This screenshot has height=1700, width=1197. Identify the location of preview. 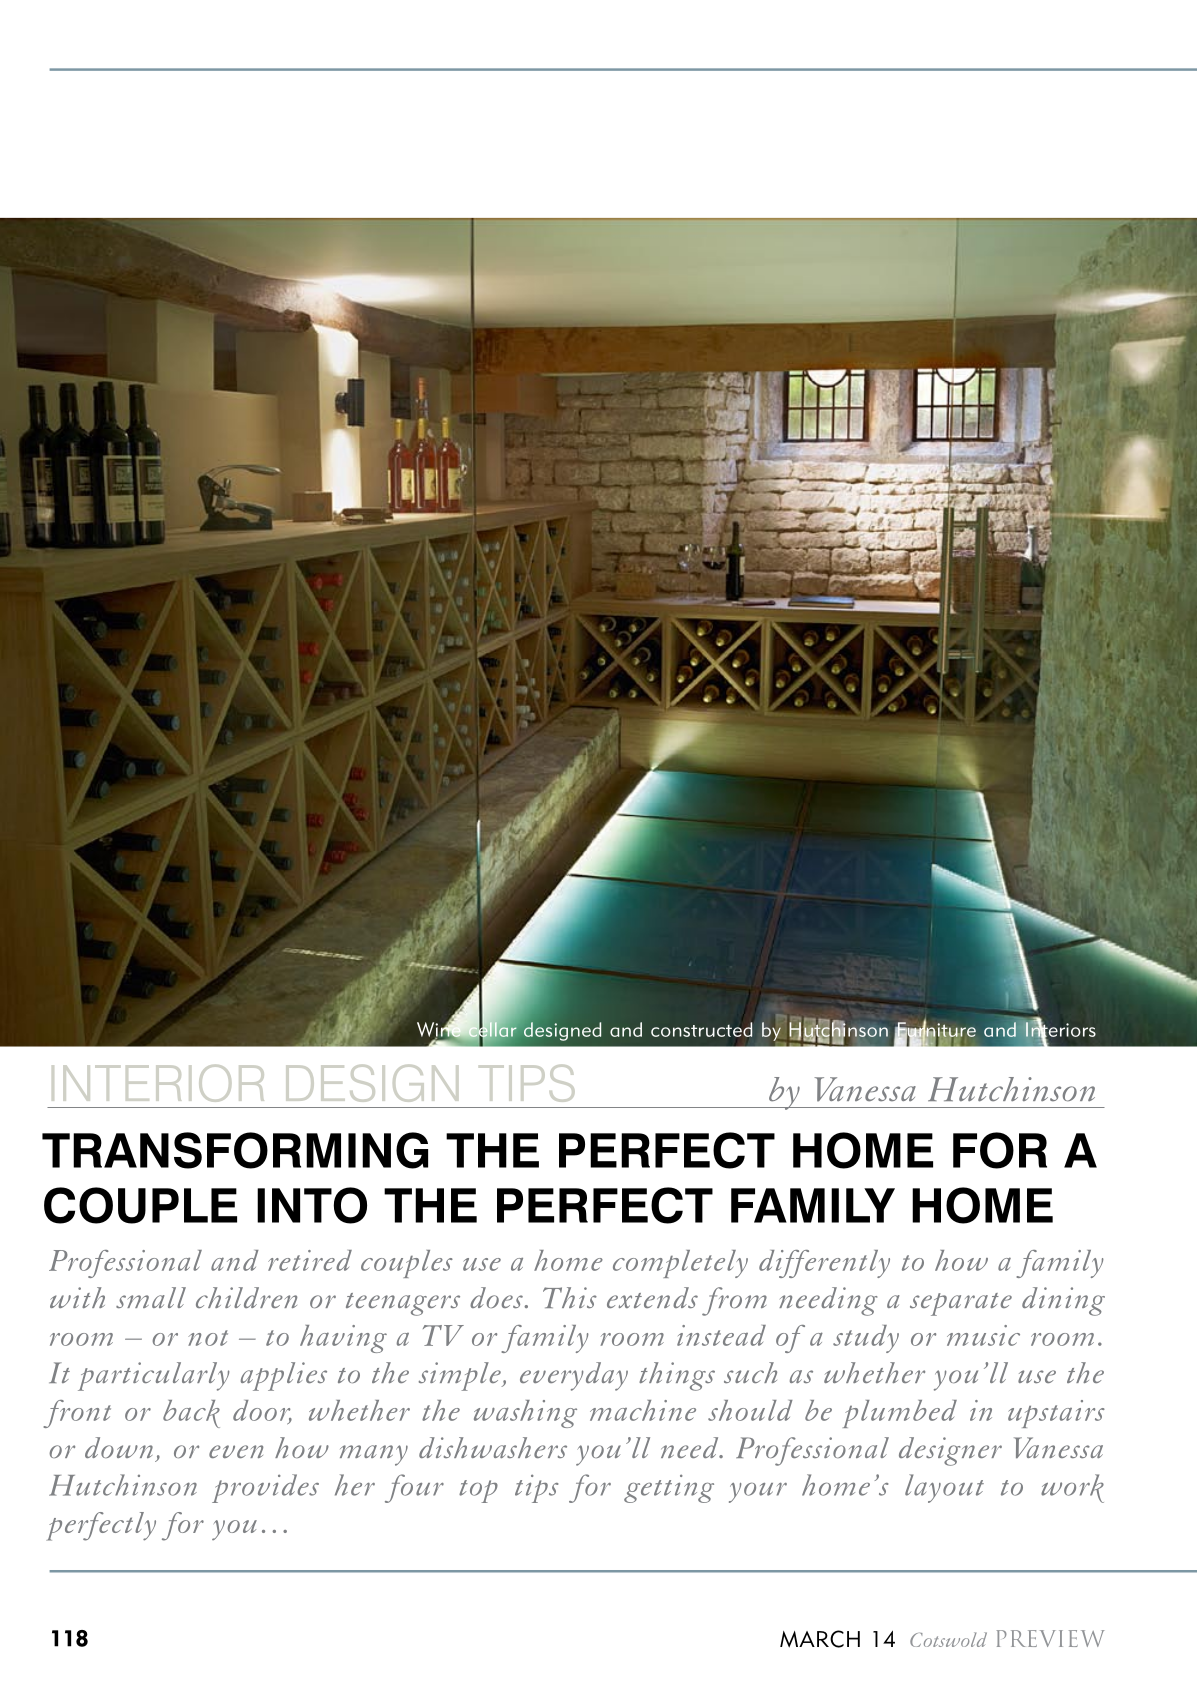
(1050, 1638).
